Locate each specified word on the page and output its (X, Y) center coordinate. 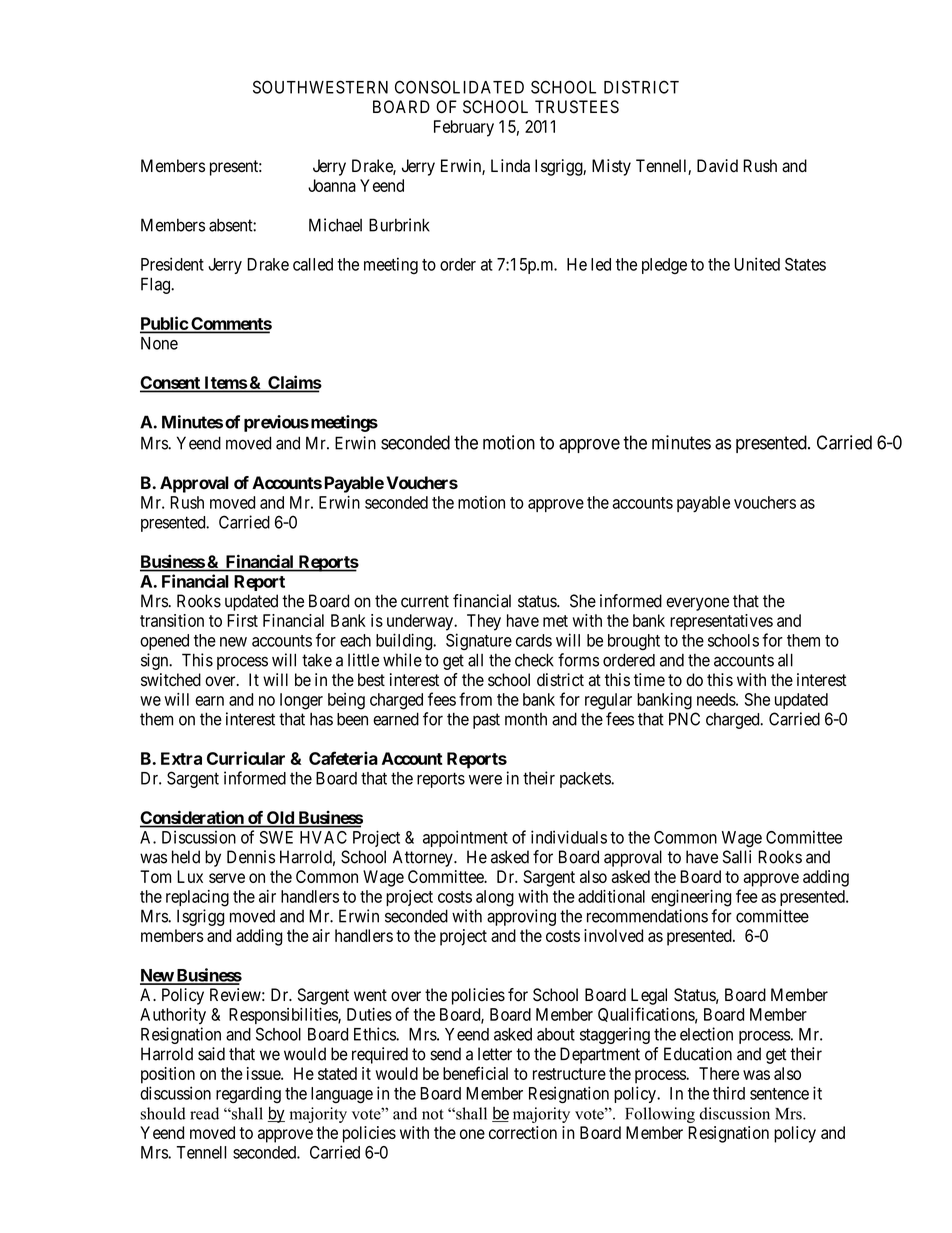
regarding (248, 1095)
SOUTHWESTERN (320, 87)
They (484, 622)
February (464, 128)
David (717, 166)
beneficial (475, 1073)
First (242, 620)
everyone (697, 604)
